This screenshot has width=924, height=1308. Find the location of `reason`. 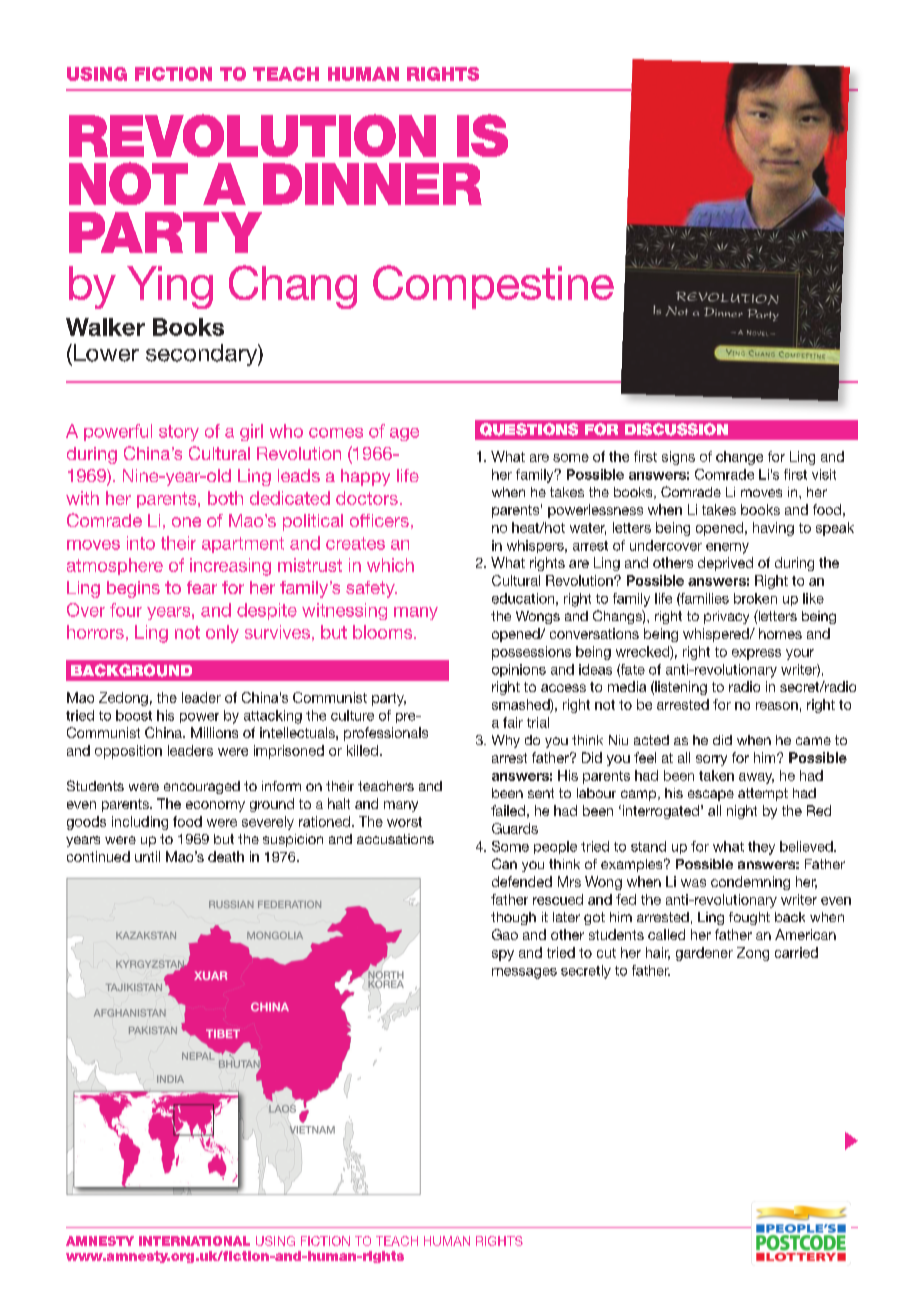

reason is located at coordinates (777, 706).
